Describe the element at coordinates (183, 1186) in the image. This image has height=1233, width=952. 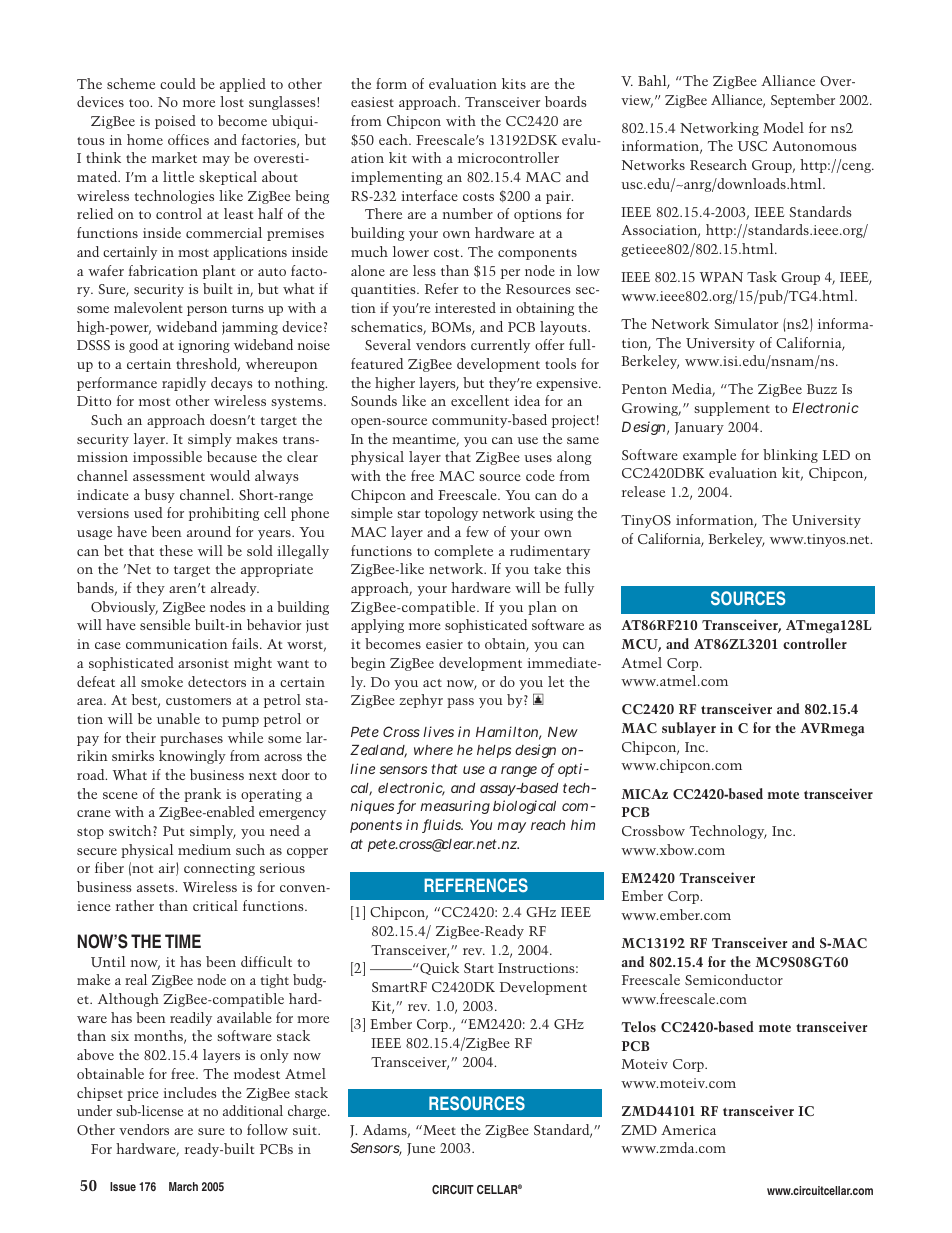
I see `March` at that location.
